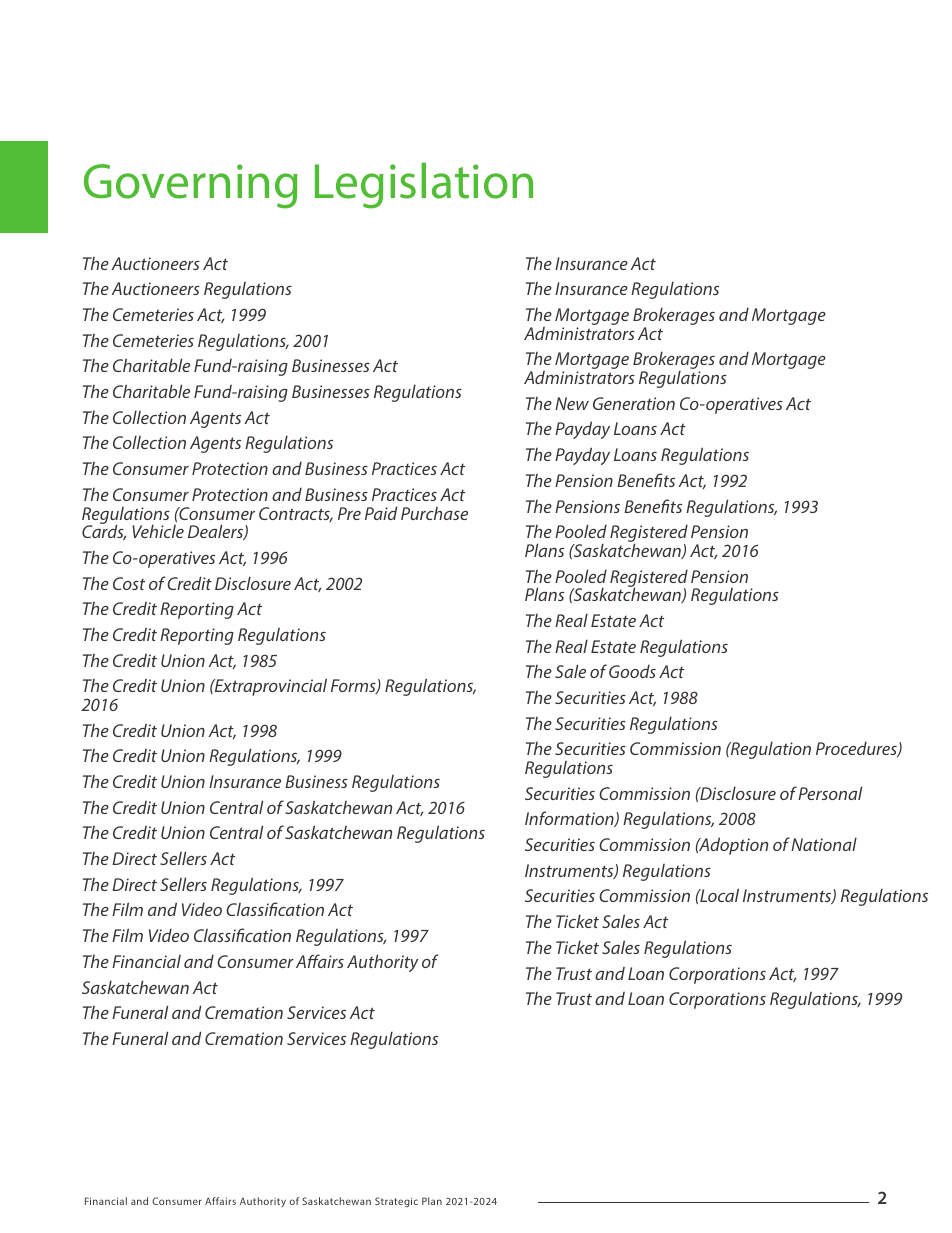 Image resolution: width=952 pixels, height=1233 pixels. What do you see at coordinates (191, 186) in the image?
I see `Governing` at bounding box center [191, 186].
